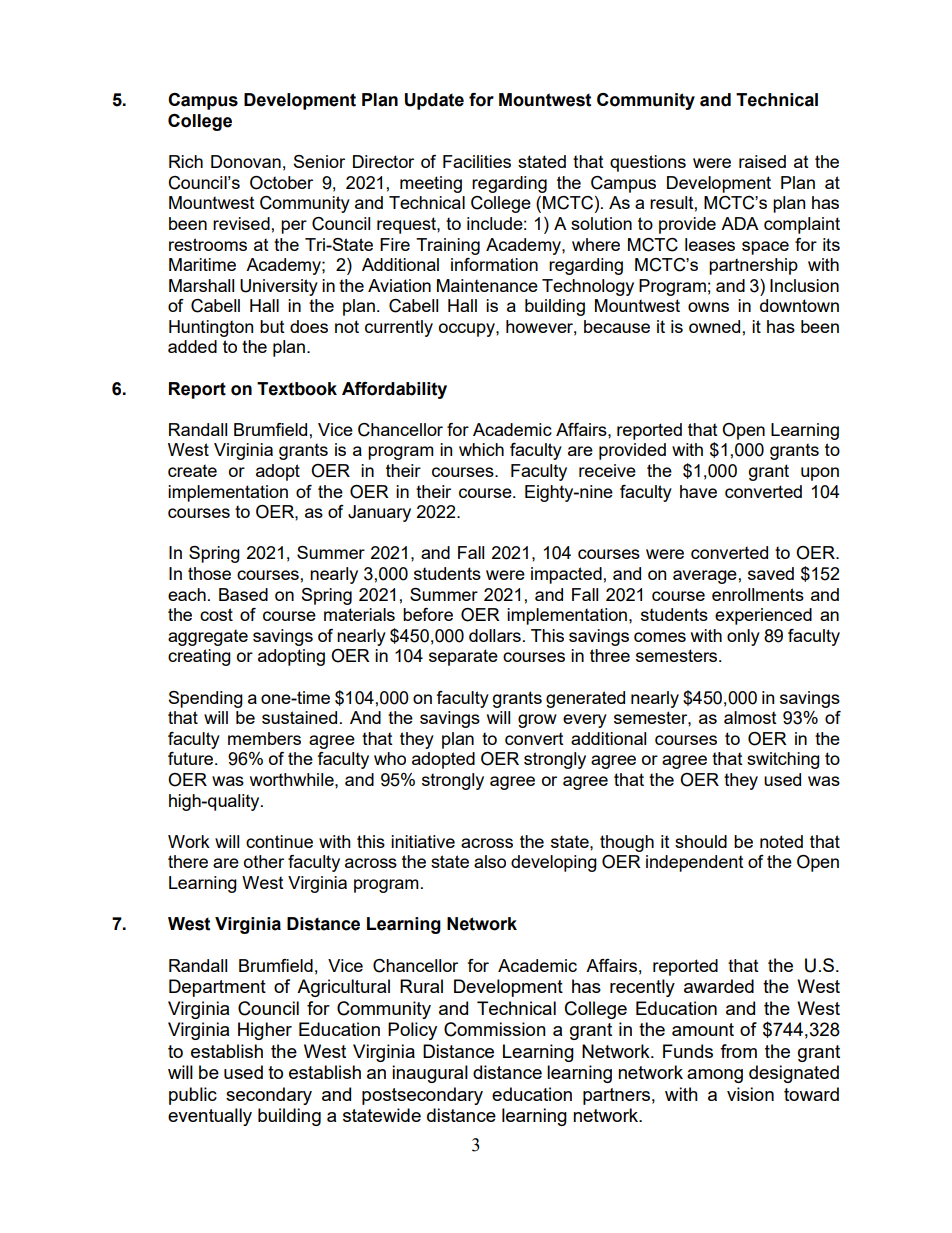  Describe the element at coordinates (714, 326) in the page. I see `owned` at that location.
